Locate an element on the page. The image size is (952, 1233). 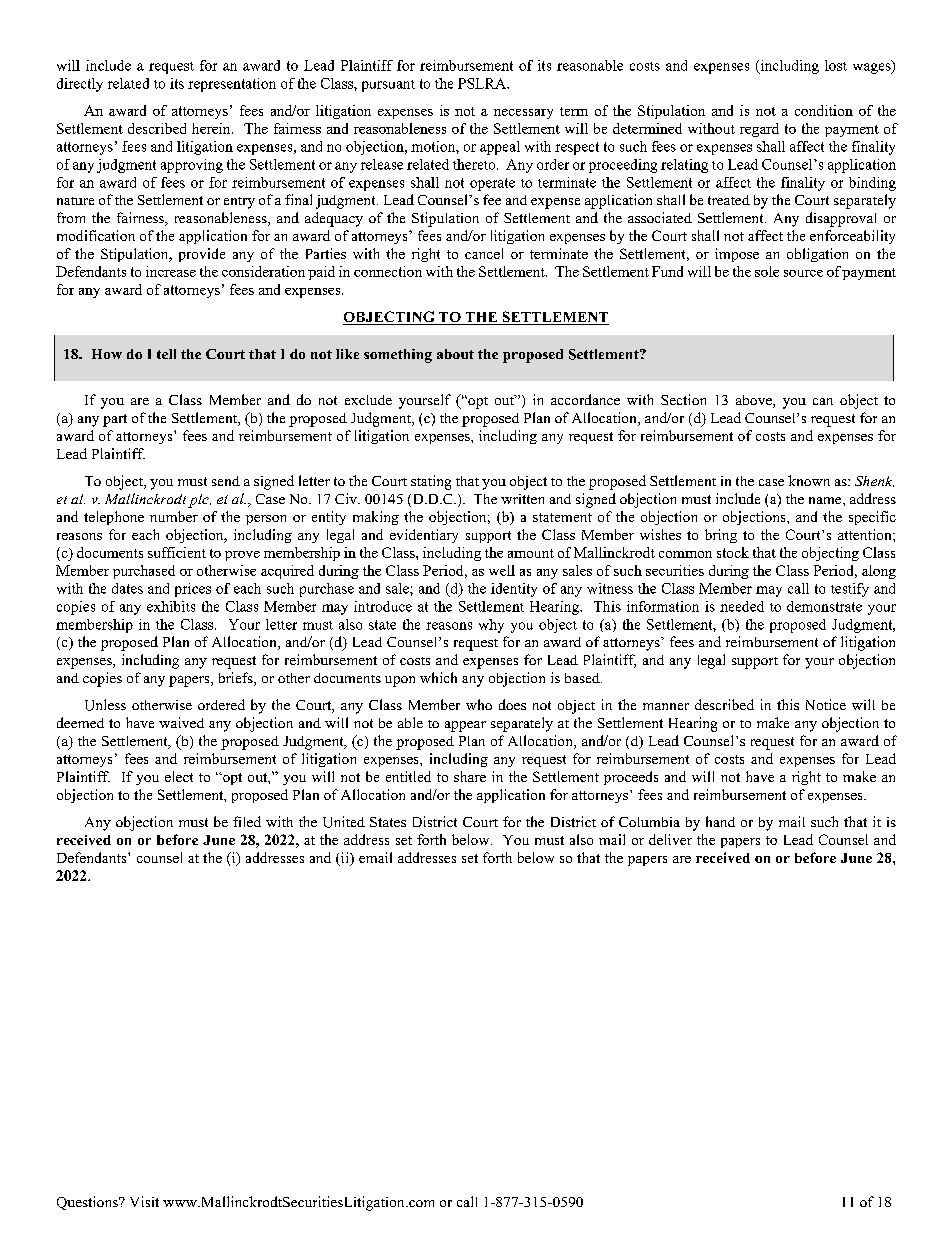
necessary is located at coordinates (523, 114).
